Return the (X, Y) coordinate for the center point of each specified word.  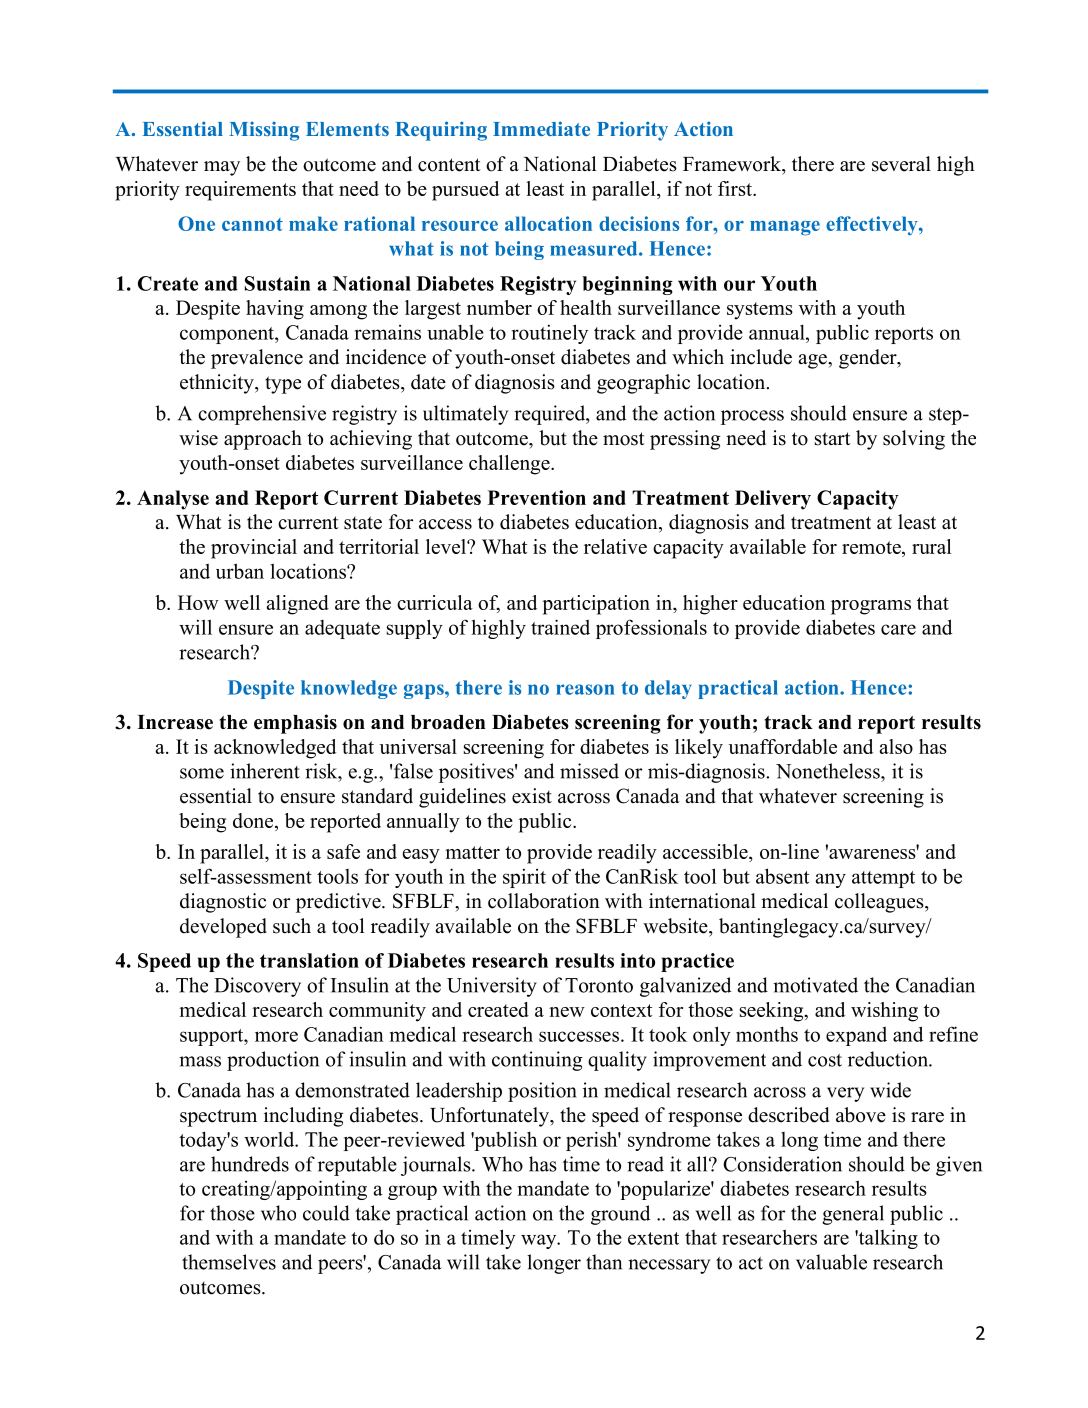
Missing (264, 131)
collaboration (544, 901)
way (540, 1241)
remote (872, 547)
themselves (229, 1262)
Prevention (537, 497)
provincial (254, 549)
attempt (883, 879)
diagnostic (223, 903)
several (901, 164)
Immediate (541, 128)
